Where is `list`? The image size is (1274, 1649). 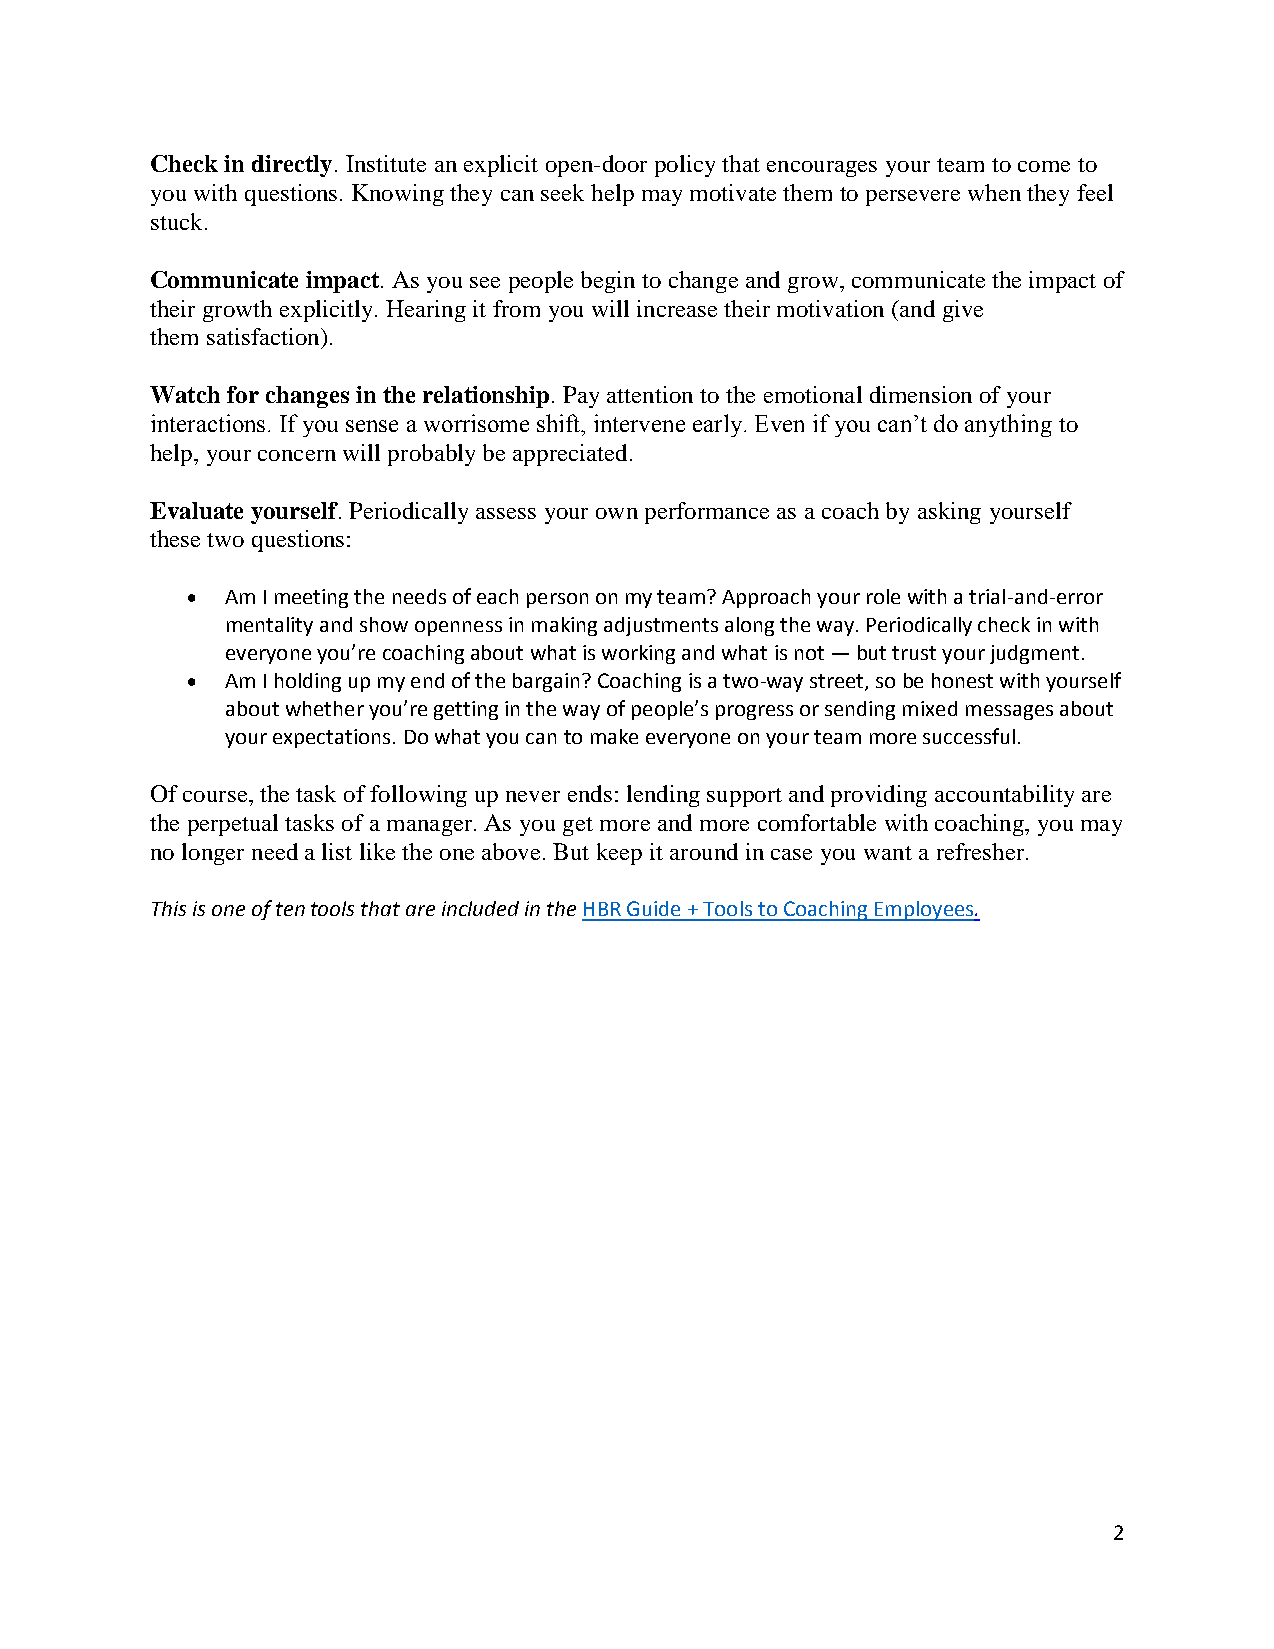 list is located at coordinates (337, 851).
